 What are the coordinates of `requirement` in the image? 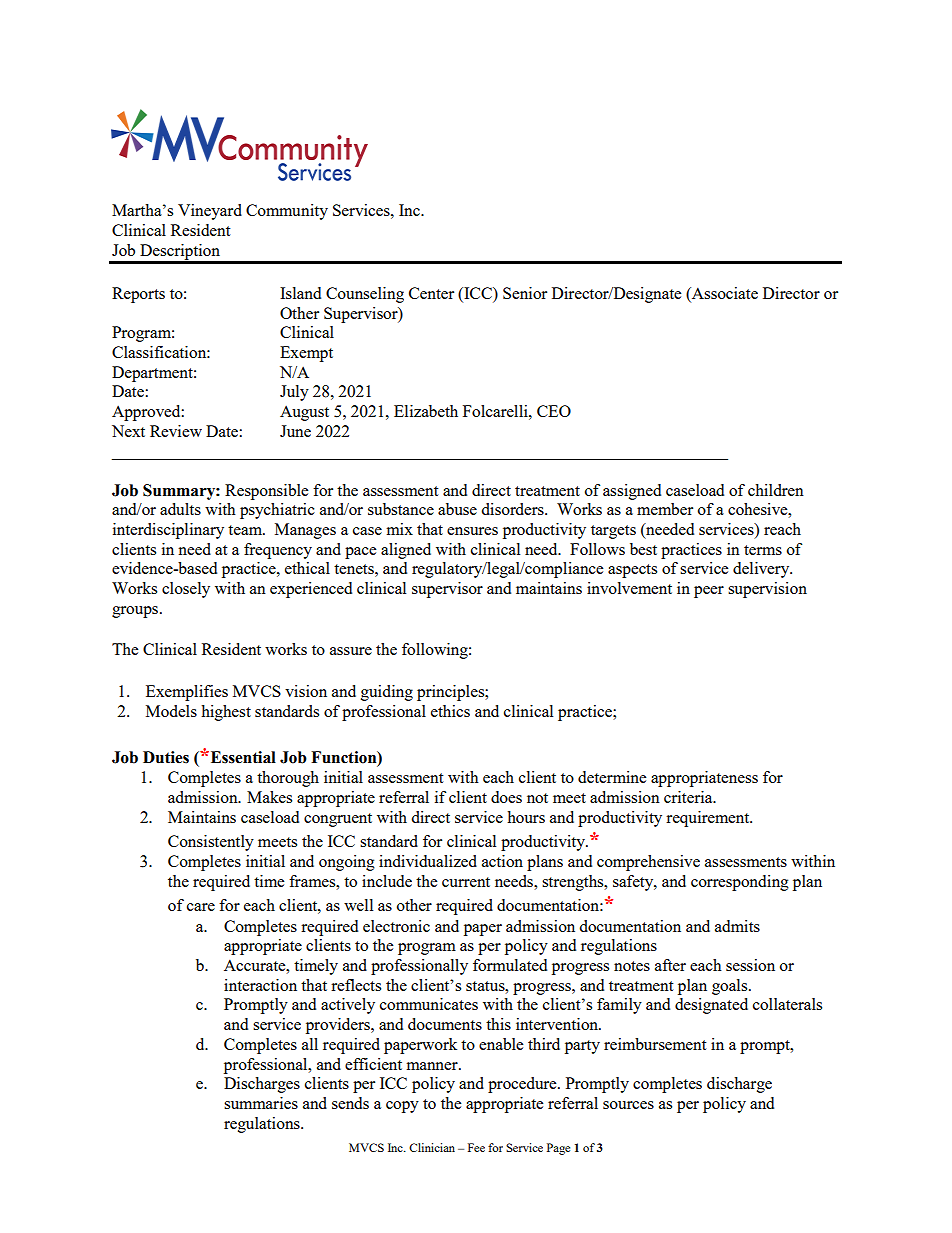 It's located at (709, 819).
